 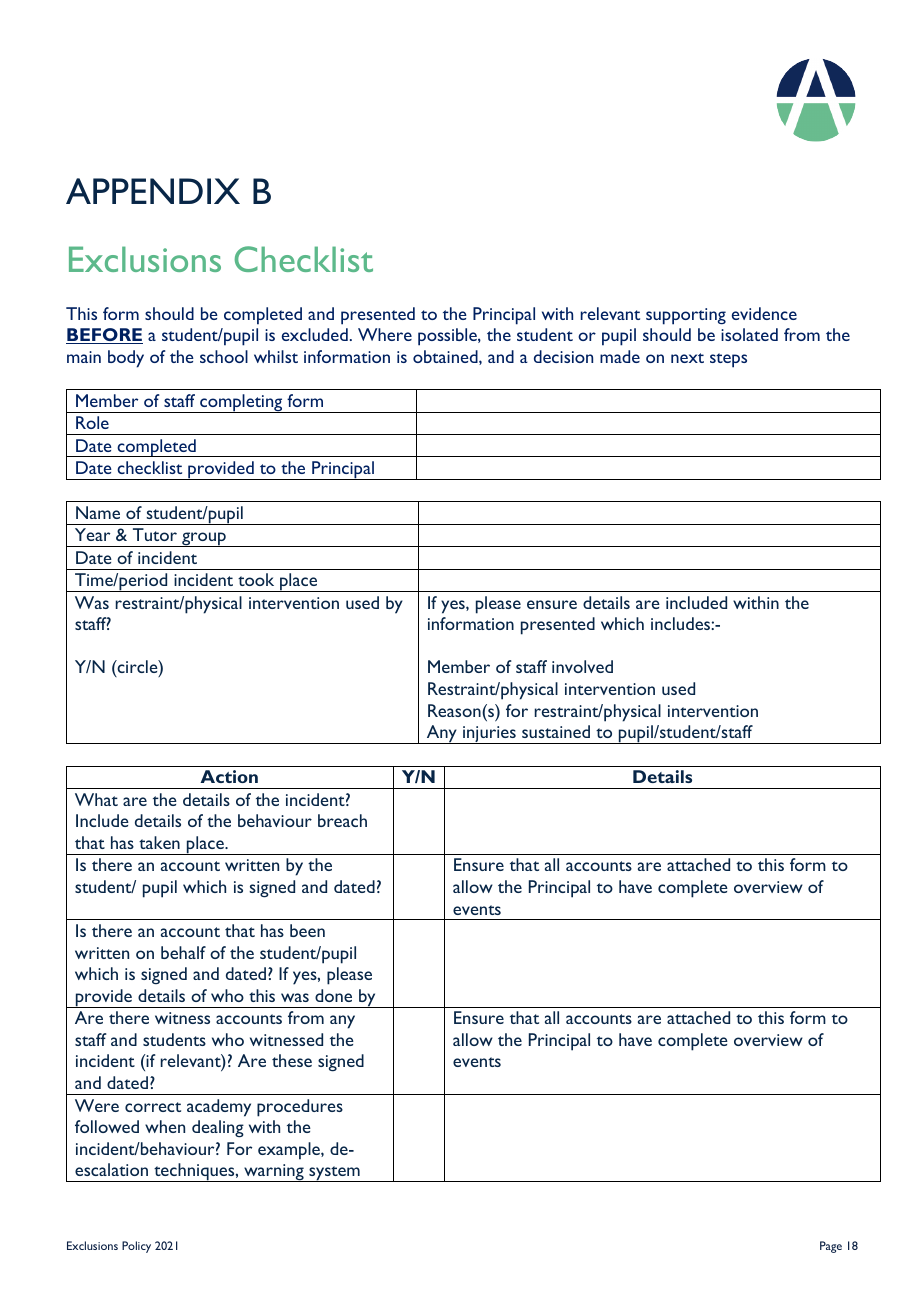 I want to click on involved, so click(x=582, y=666).
